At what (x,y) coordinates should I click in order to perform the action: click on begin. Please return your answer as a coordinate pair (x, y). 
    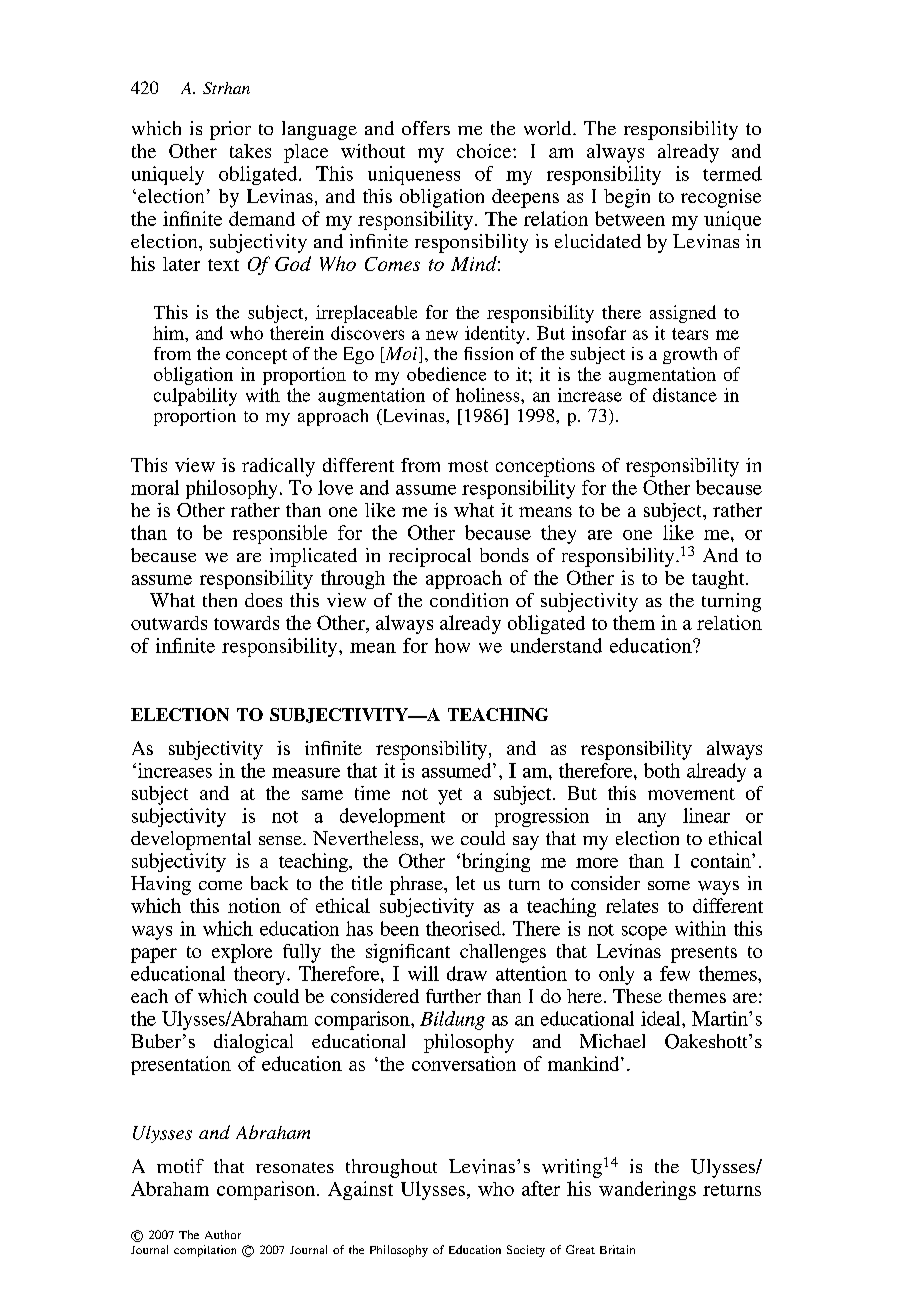
    Looking at the image, I should click on (627, 198).
